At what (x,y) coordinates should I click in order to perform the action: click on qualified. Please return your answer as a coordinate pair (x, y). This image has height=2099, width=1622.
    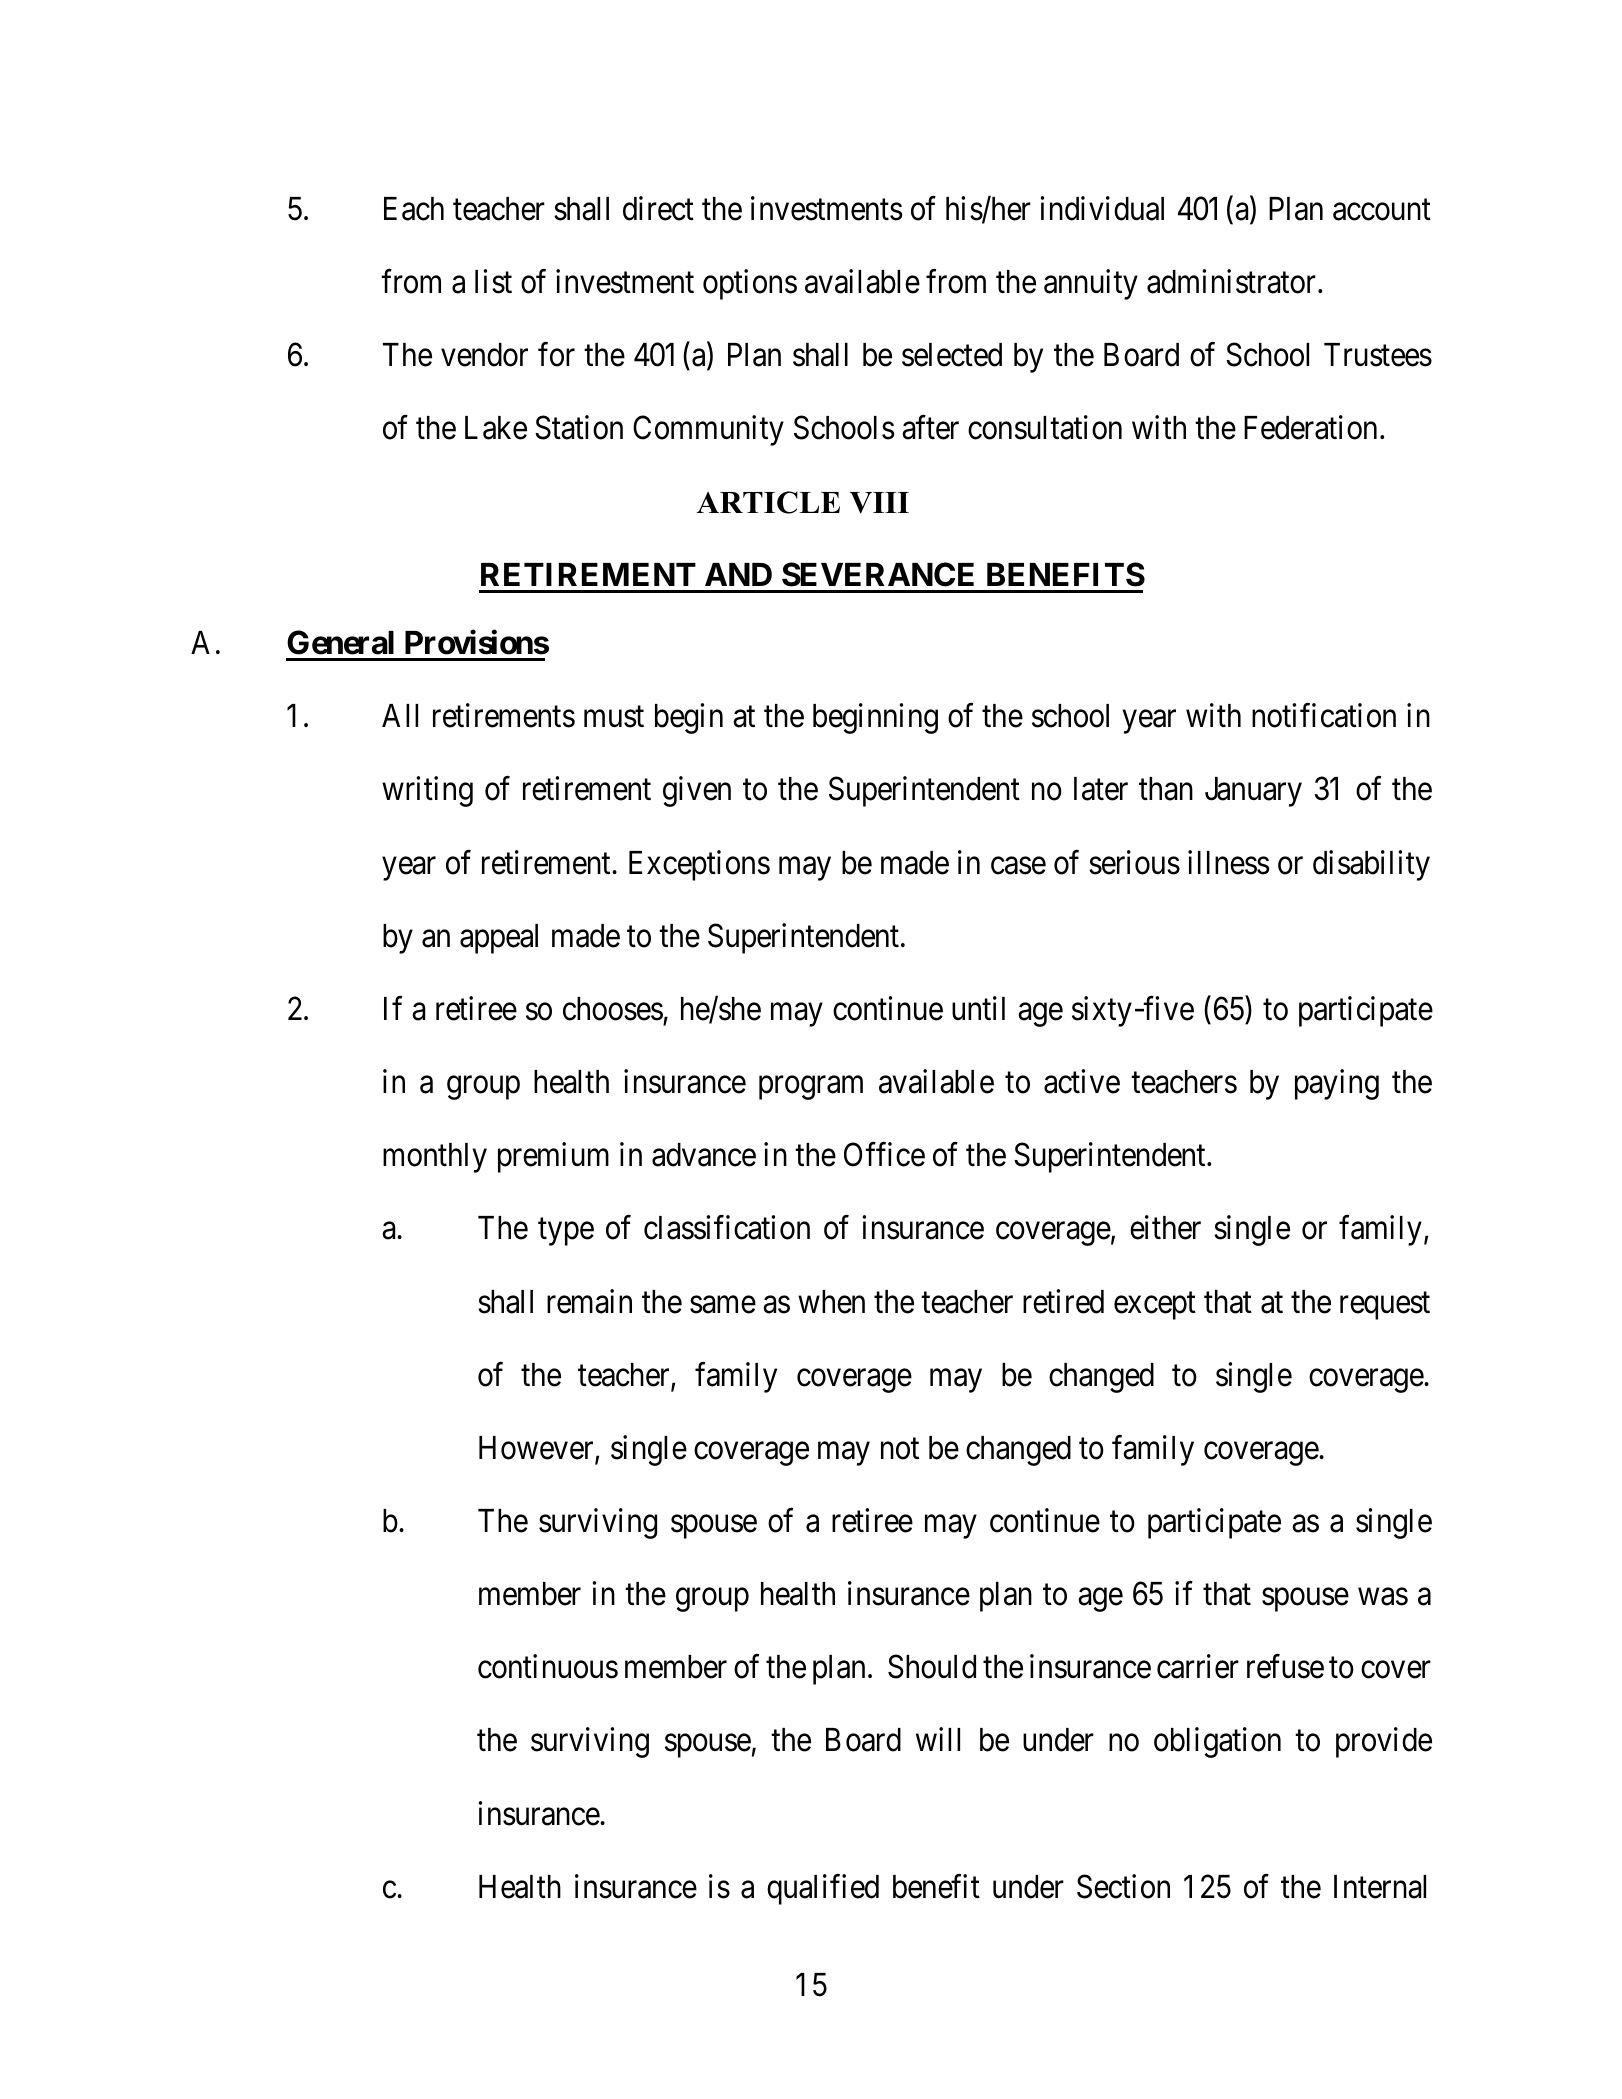
    Looking at the image, I should click on (823, 1889).
